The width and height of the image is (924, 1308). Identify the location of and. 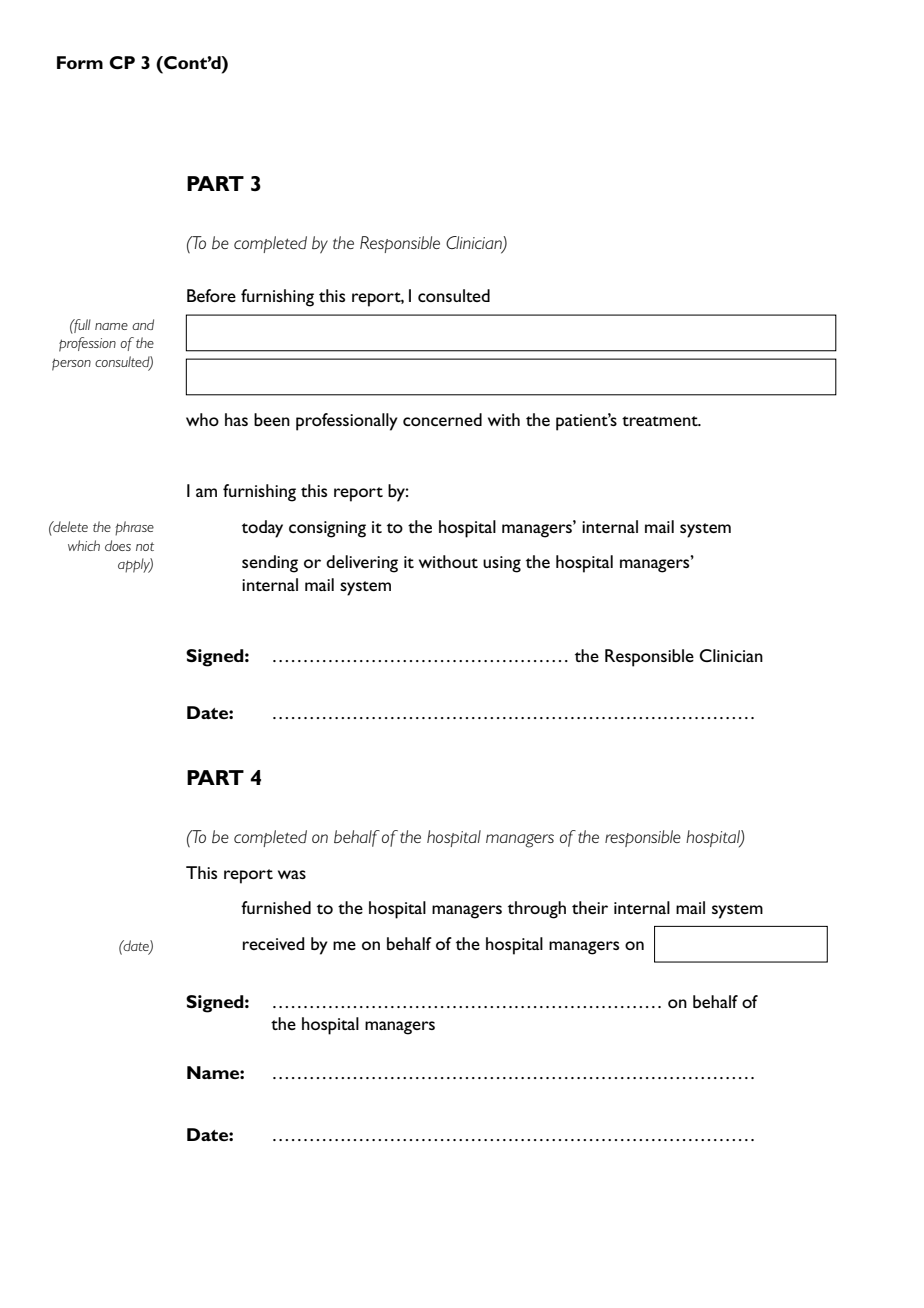
(143, 324).
